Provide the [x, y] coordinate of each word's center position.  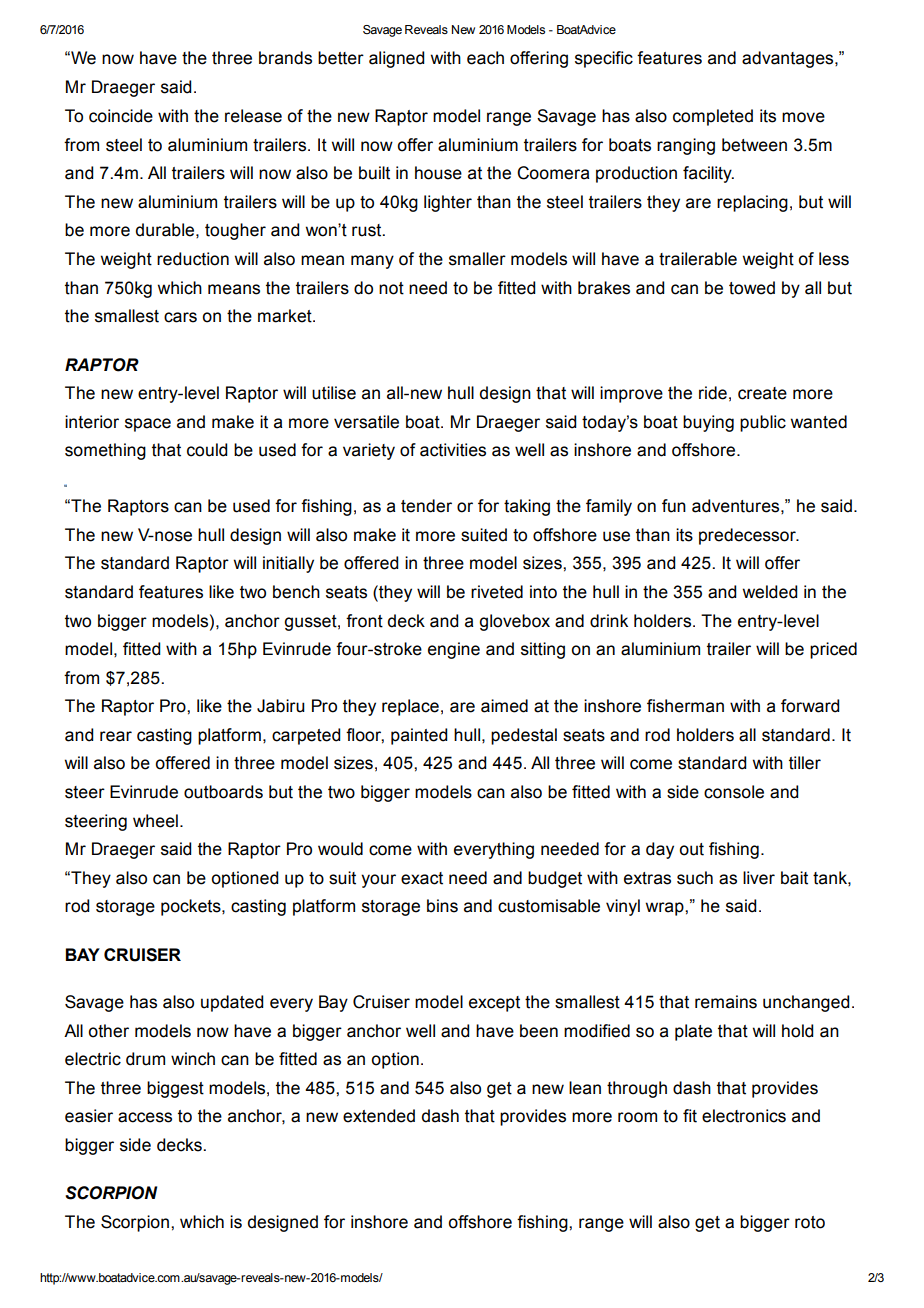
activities [453, 450]
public [763, 423]
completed [713, 117]
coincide [121, 116]
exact [422, 878]
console [734, 792]
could [207, 450]
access [145, 1117]
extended [379, 1116]
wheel [155, 821]
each [485, 58]
